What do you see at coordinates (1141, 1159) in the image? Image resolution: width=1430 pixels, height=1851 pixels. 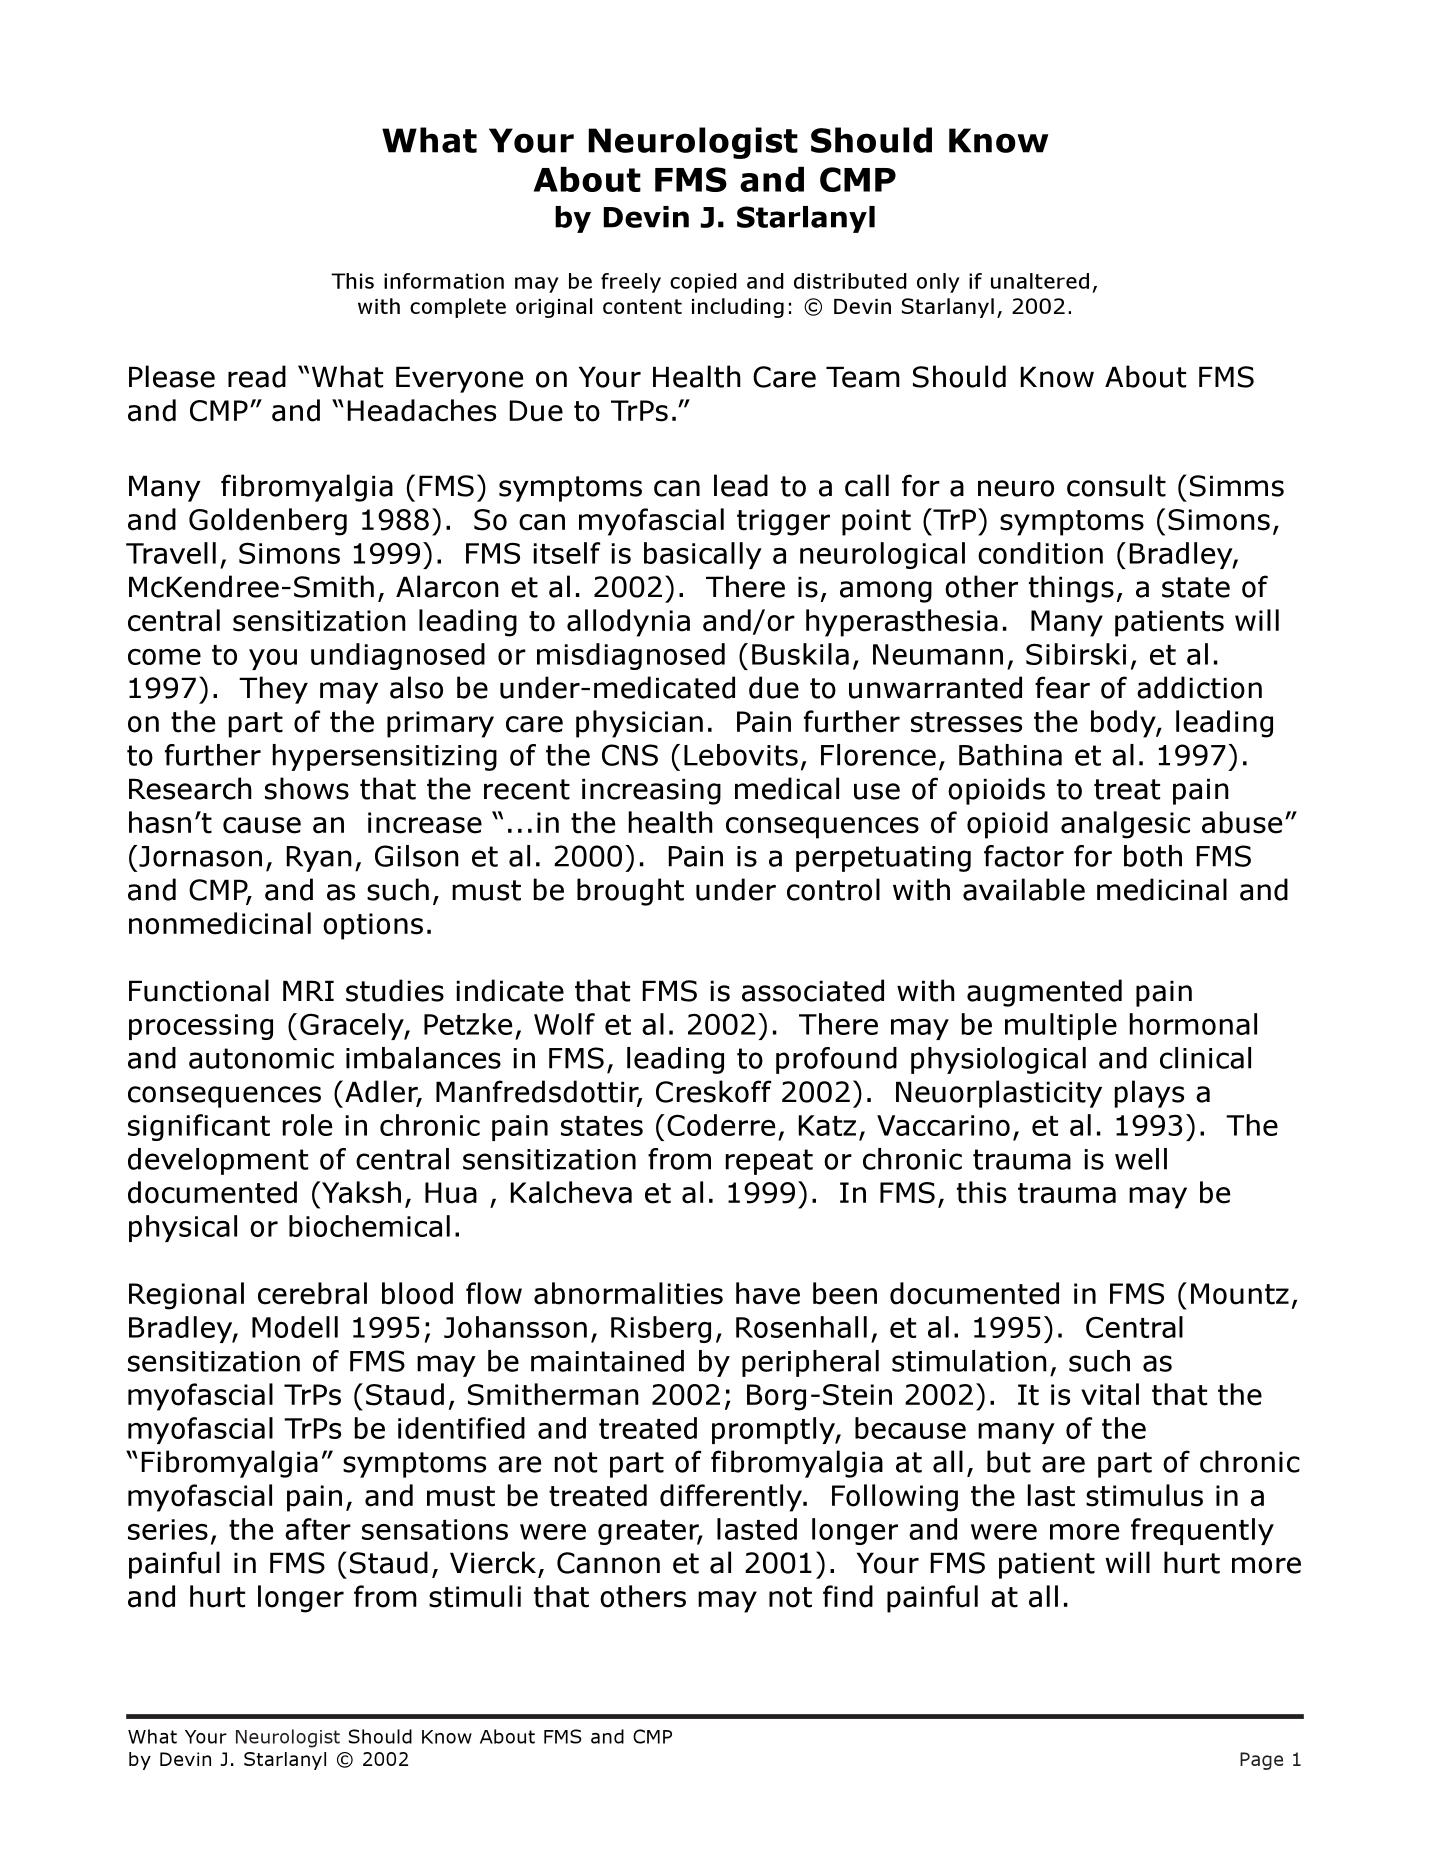 I see `well` at bounding box center [1141, 1159].
